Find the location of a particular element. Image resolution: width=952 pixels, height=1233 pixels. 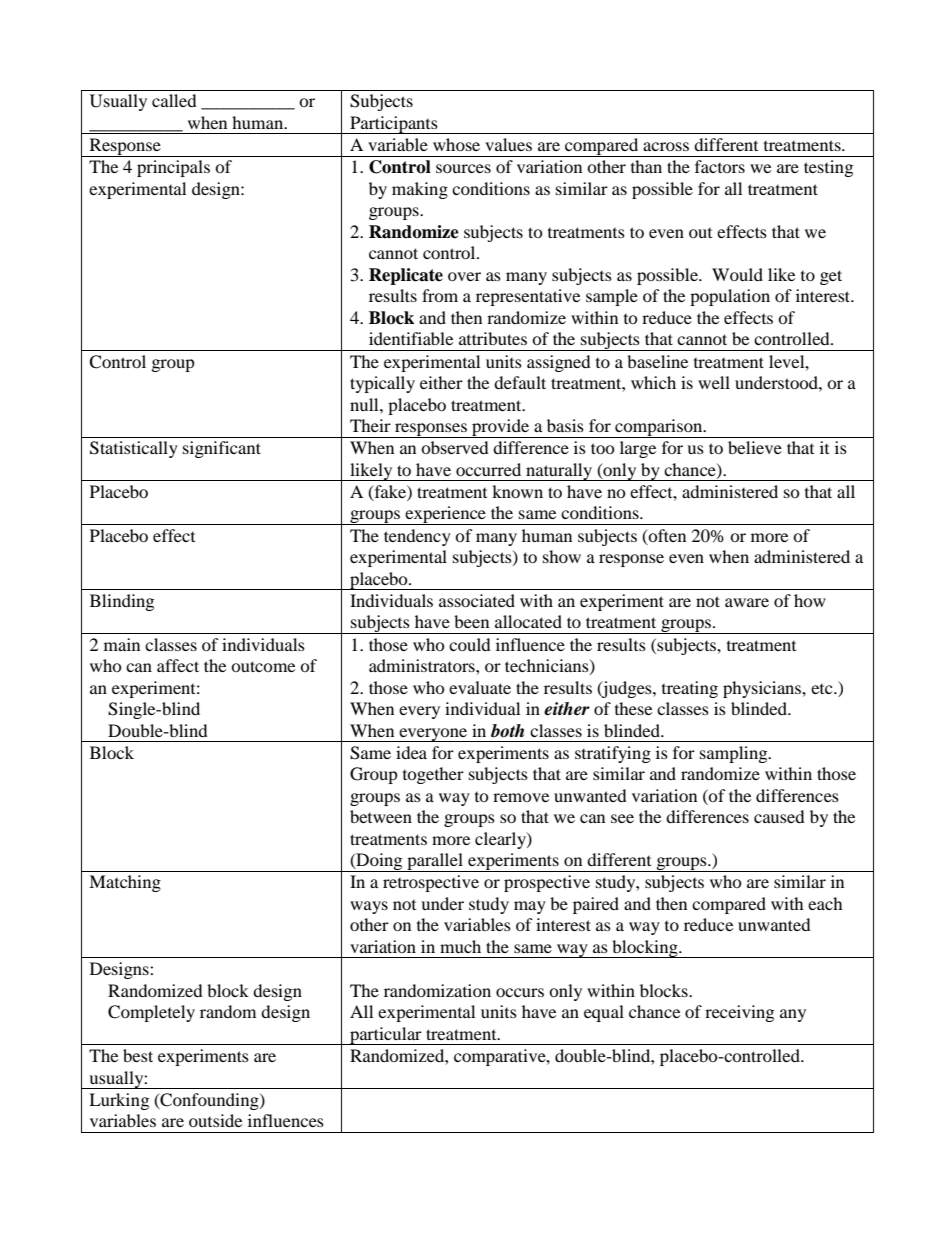

together is located at coordinates (433, 775).
